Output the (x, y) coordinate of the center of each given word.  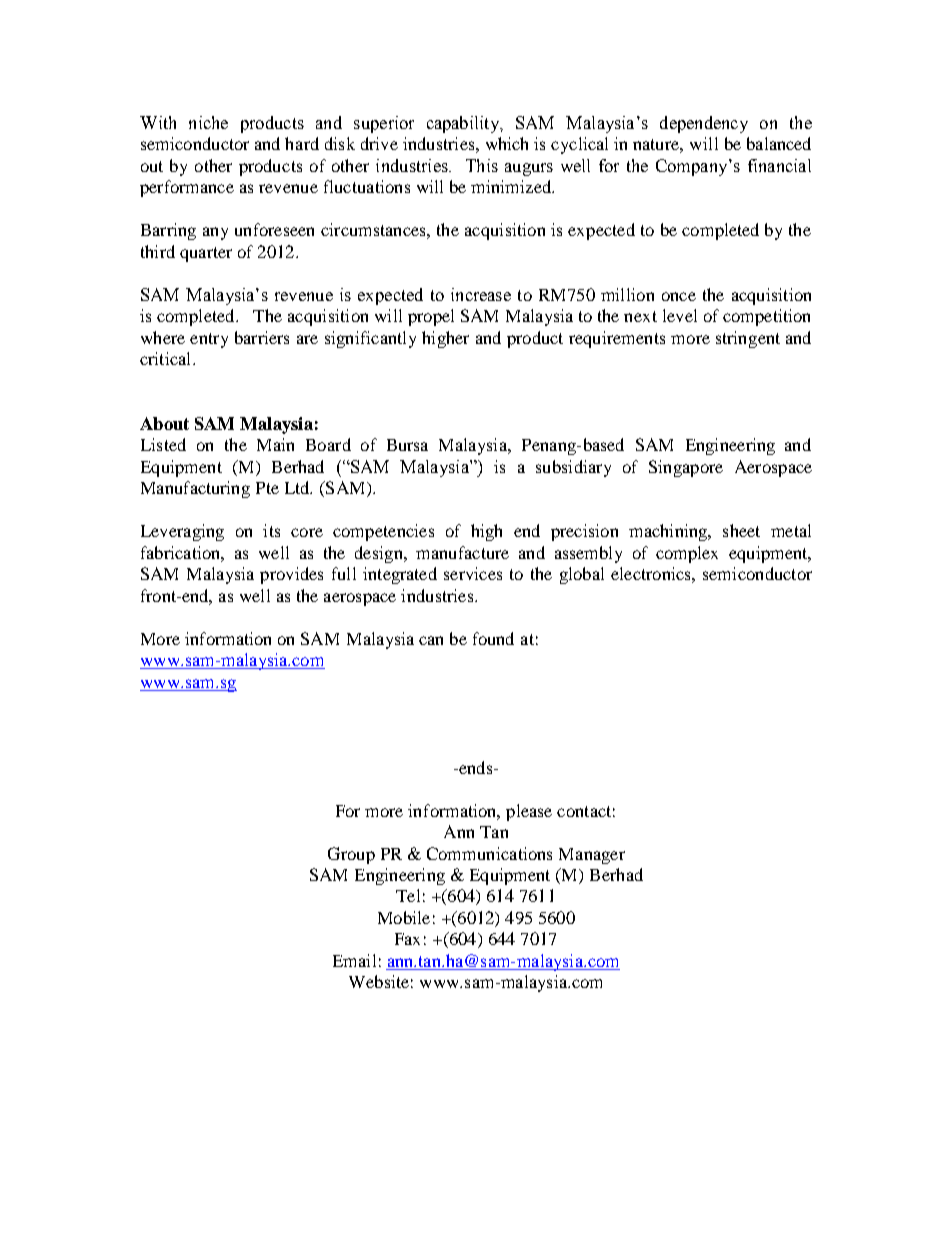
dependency (704, 124)
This (482, 165)
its (271, 530)
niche (208, 122)
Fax (407, 939)
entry (209, 340)
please (529, 812)
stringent (748, 339)
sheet (741, 530)
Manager (592, 856)
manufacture (462, 552)
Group (351, 855)
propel (431, 317)
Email (354, 960)
